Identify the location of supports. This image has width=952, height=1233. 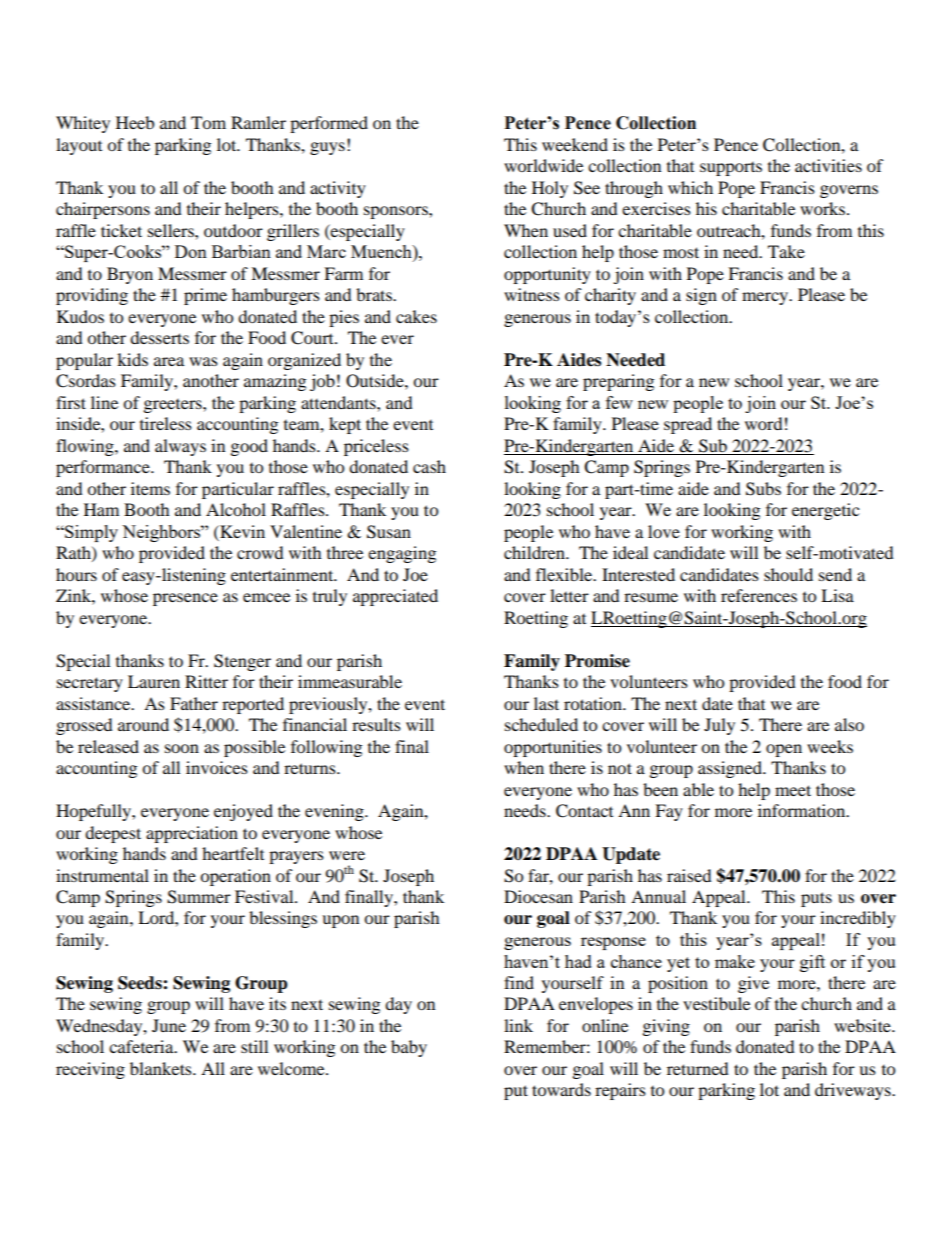
(731, 169).
